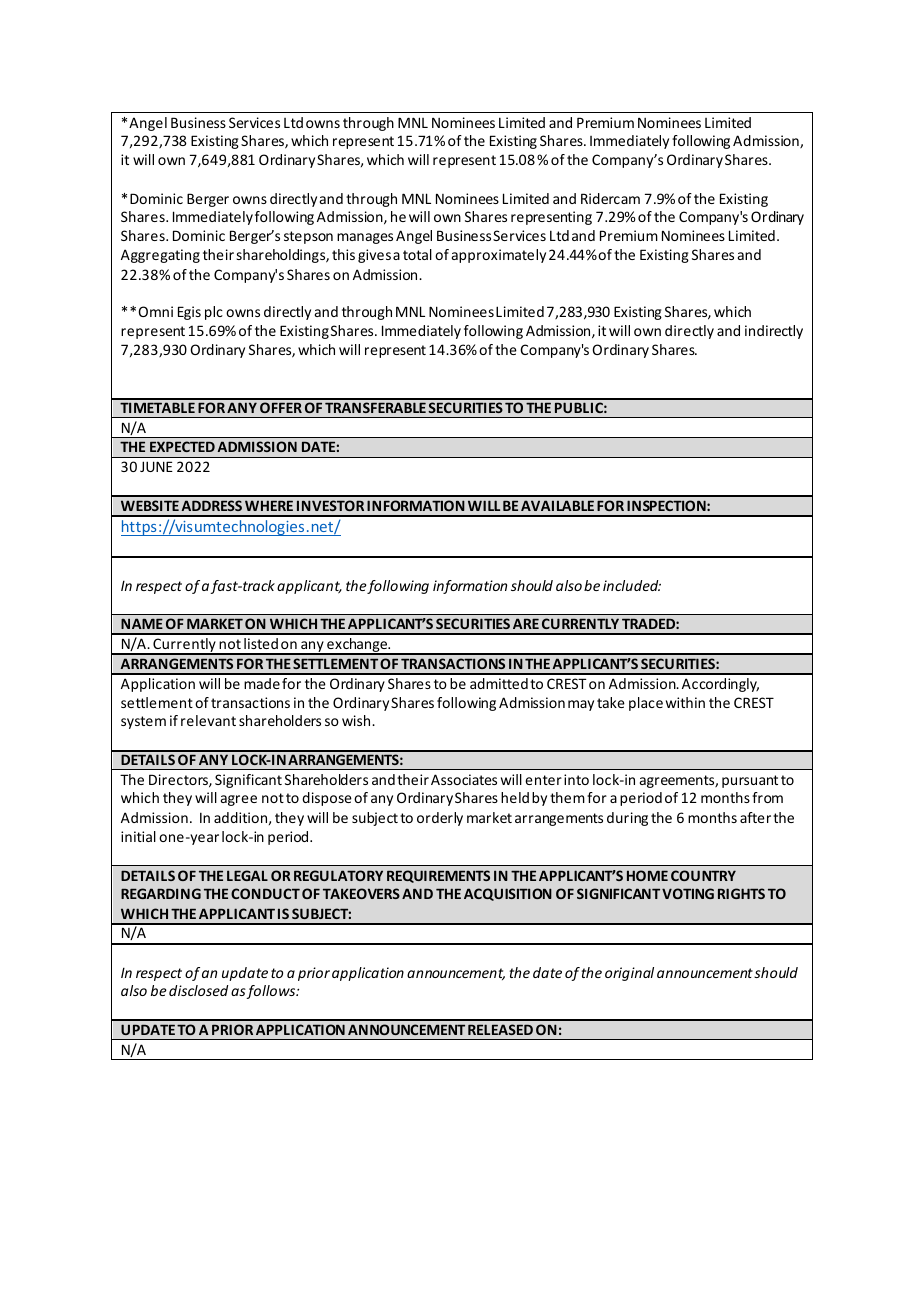 The height and width of the page is (1308, 924). What do you see at coordinates (685, 702) in the page?
I see `within` at bounding box center [685, 702].
